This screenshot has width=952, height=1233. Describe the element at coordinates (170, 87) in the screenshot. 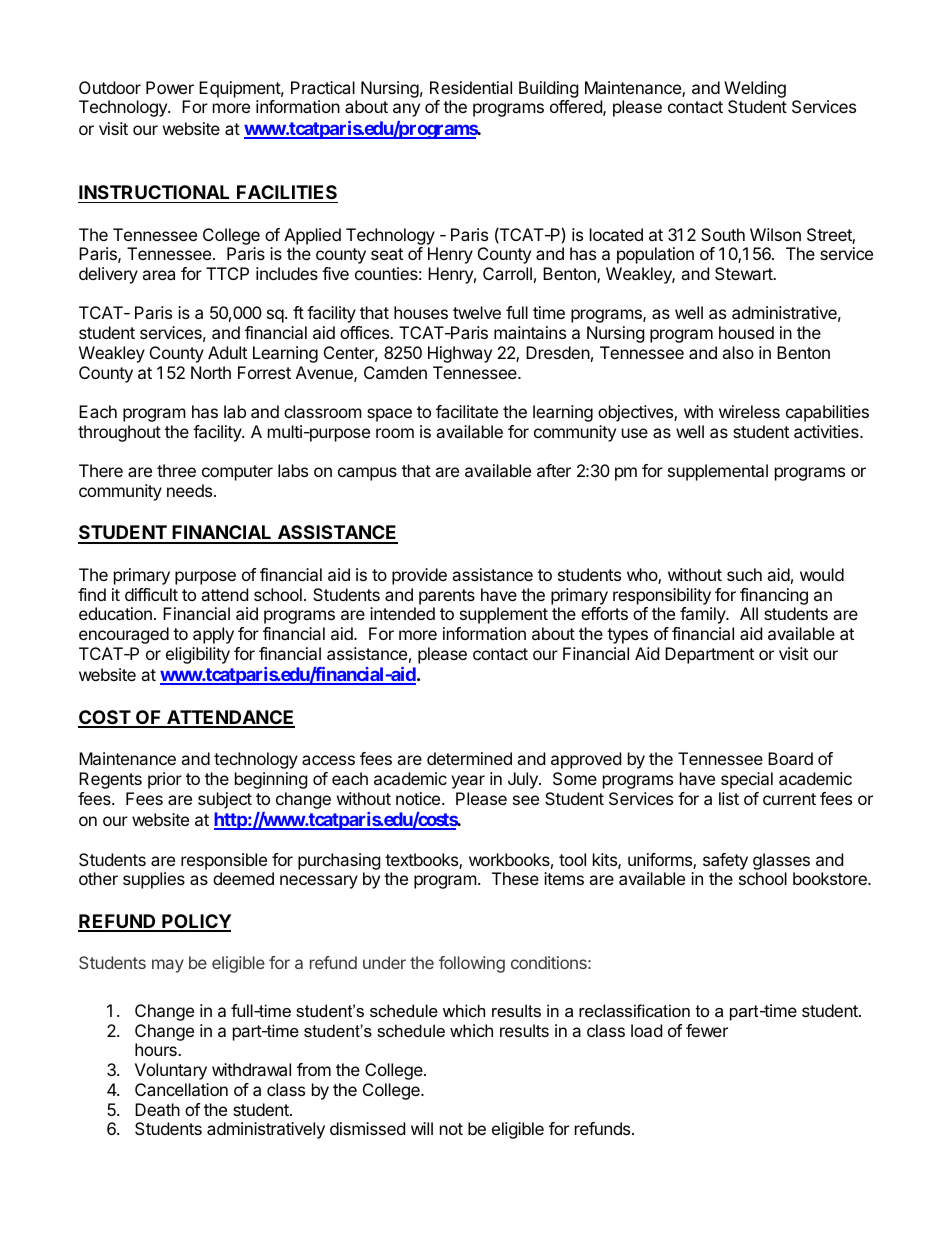

I see `Power` at that location.
